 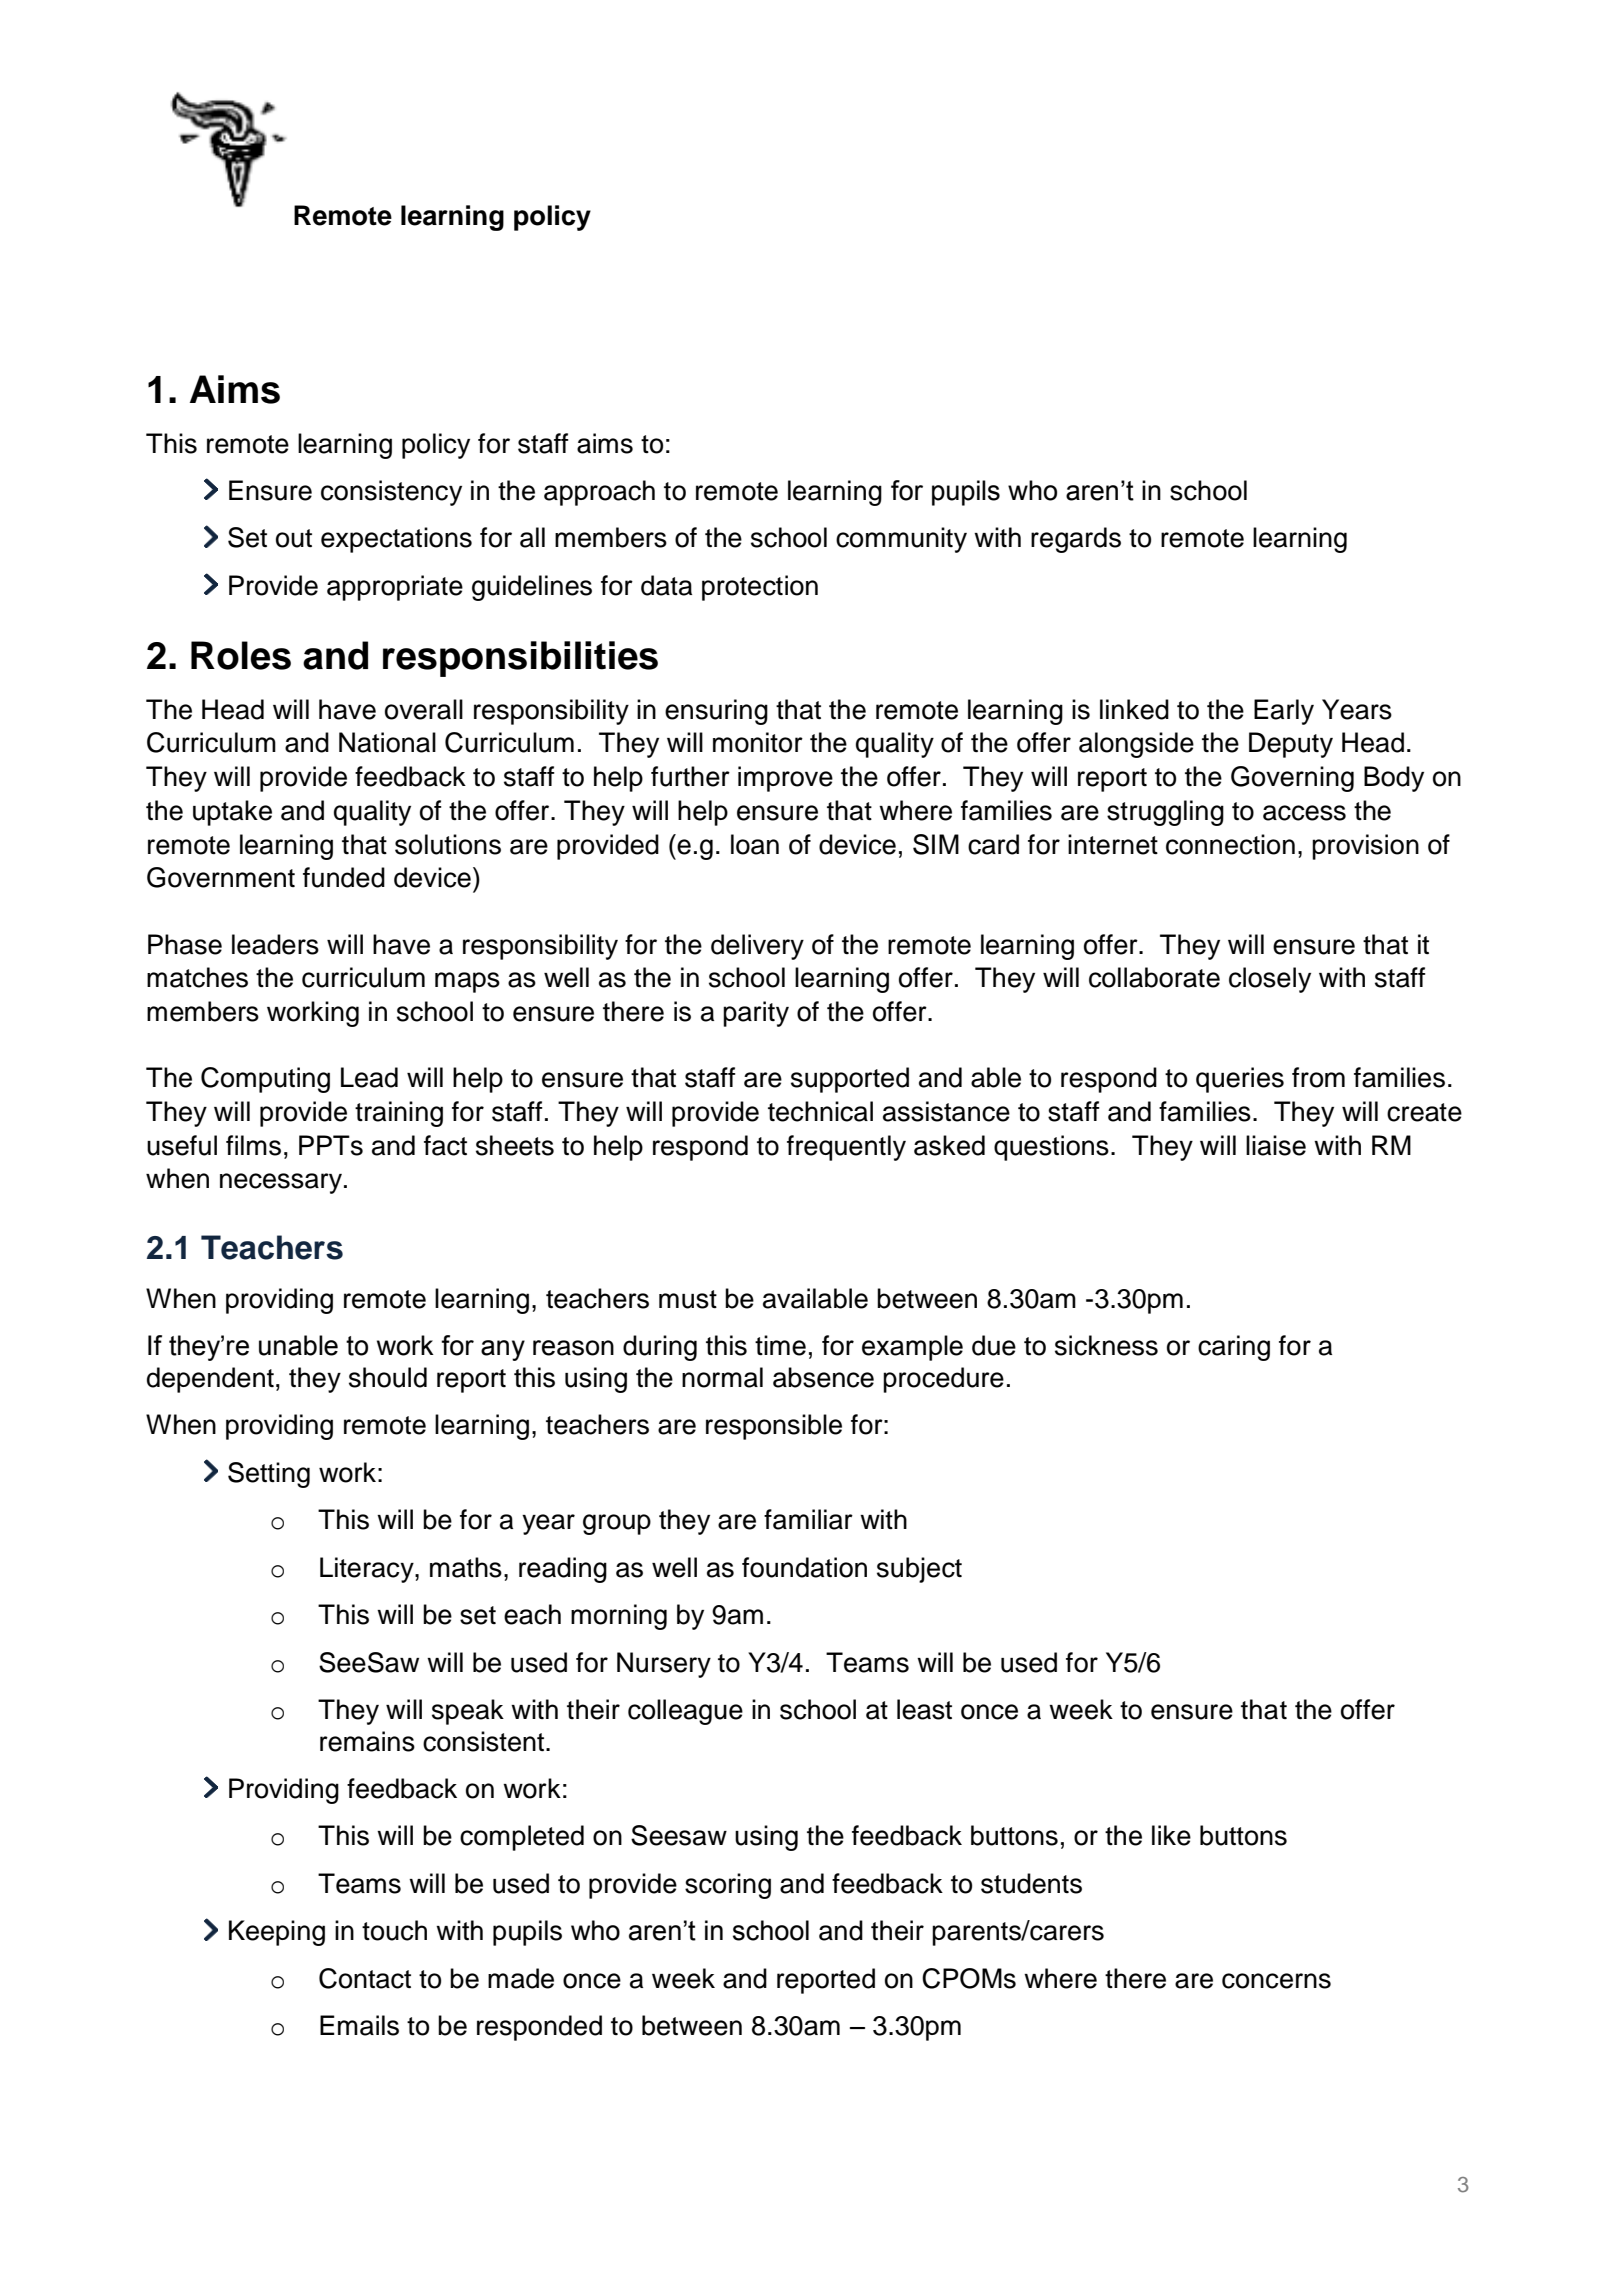 What do you see at coordinates (804, 1567) in the screenshot?
I see `foundation` at bounding box center [804, 1567].
